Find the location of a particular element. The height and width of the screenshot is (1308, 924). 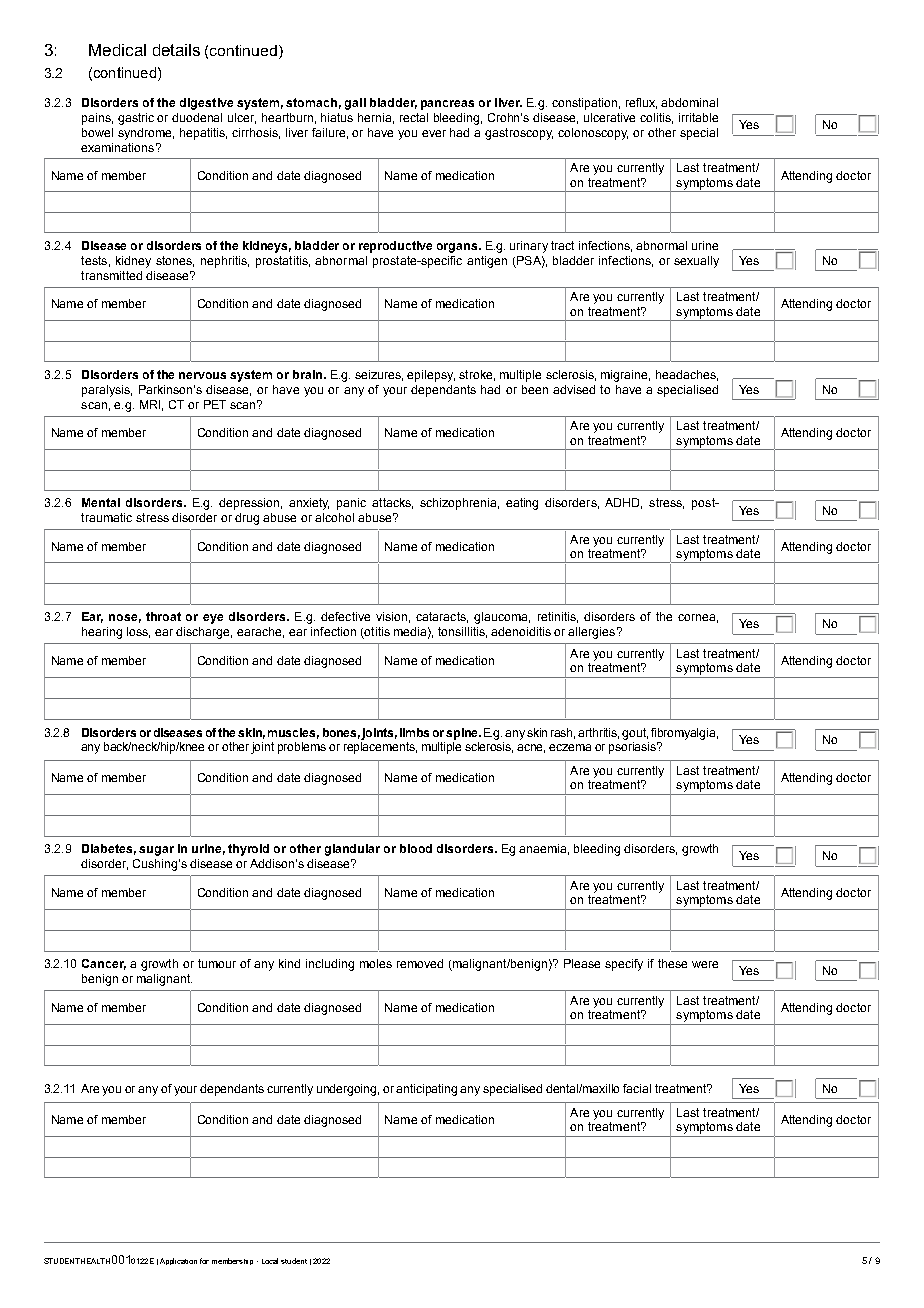

constipation is located at coordinates (584, 104).
